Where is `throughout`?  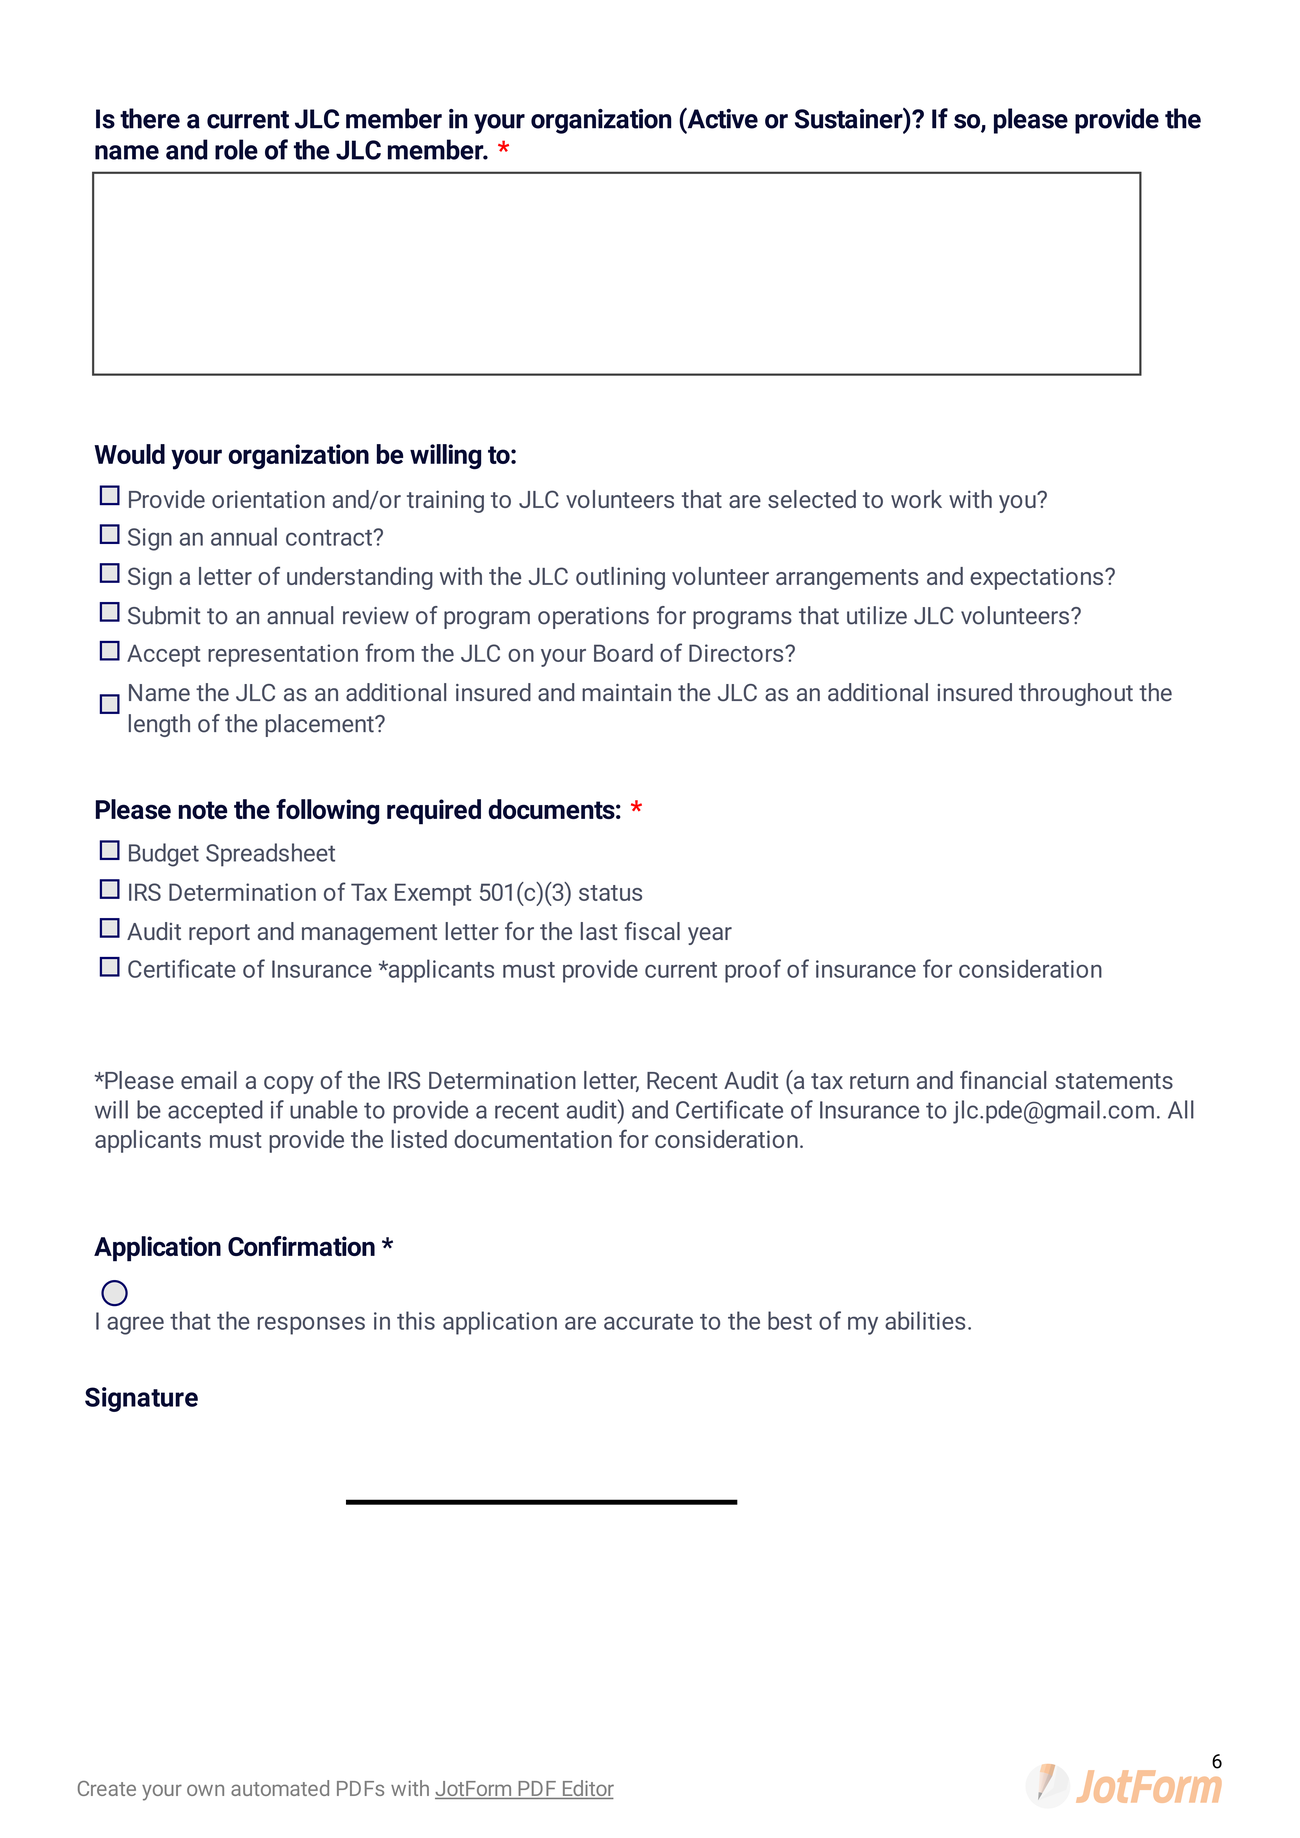 throughout is located at coordinates (1076, 694).
